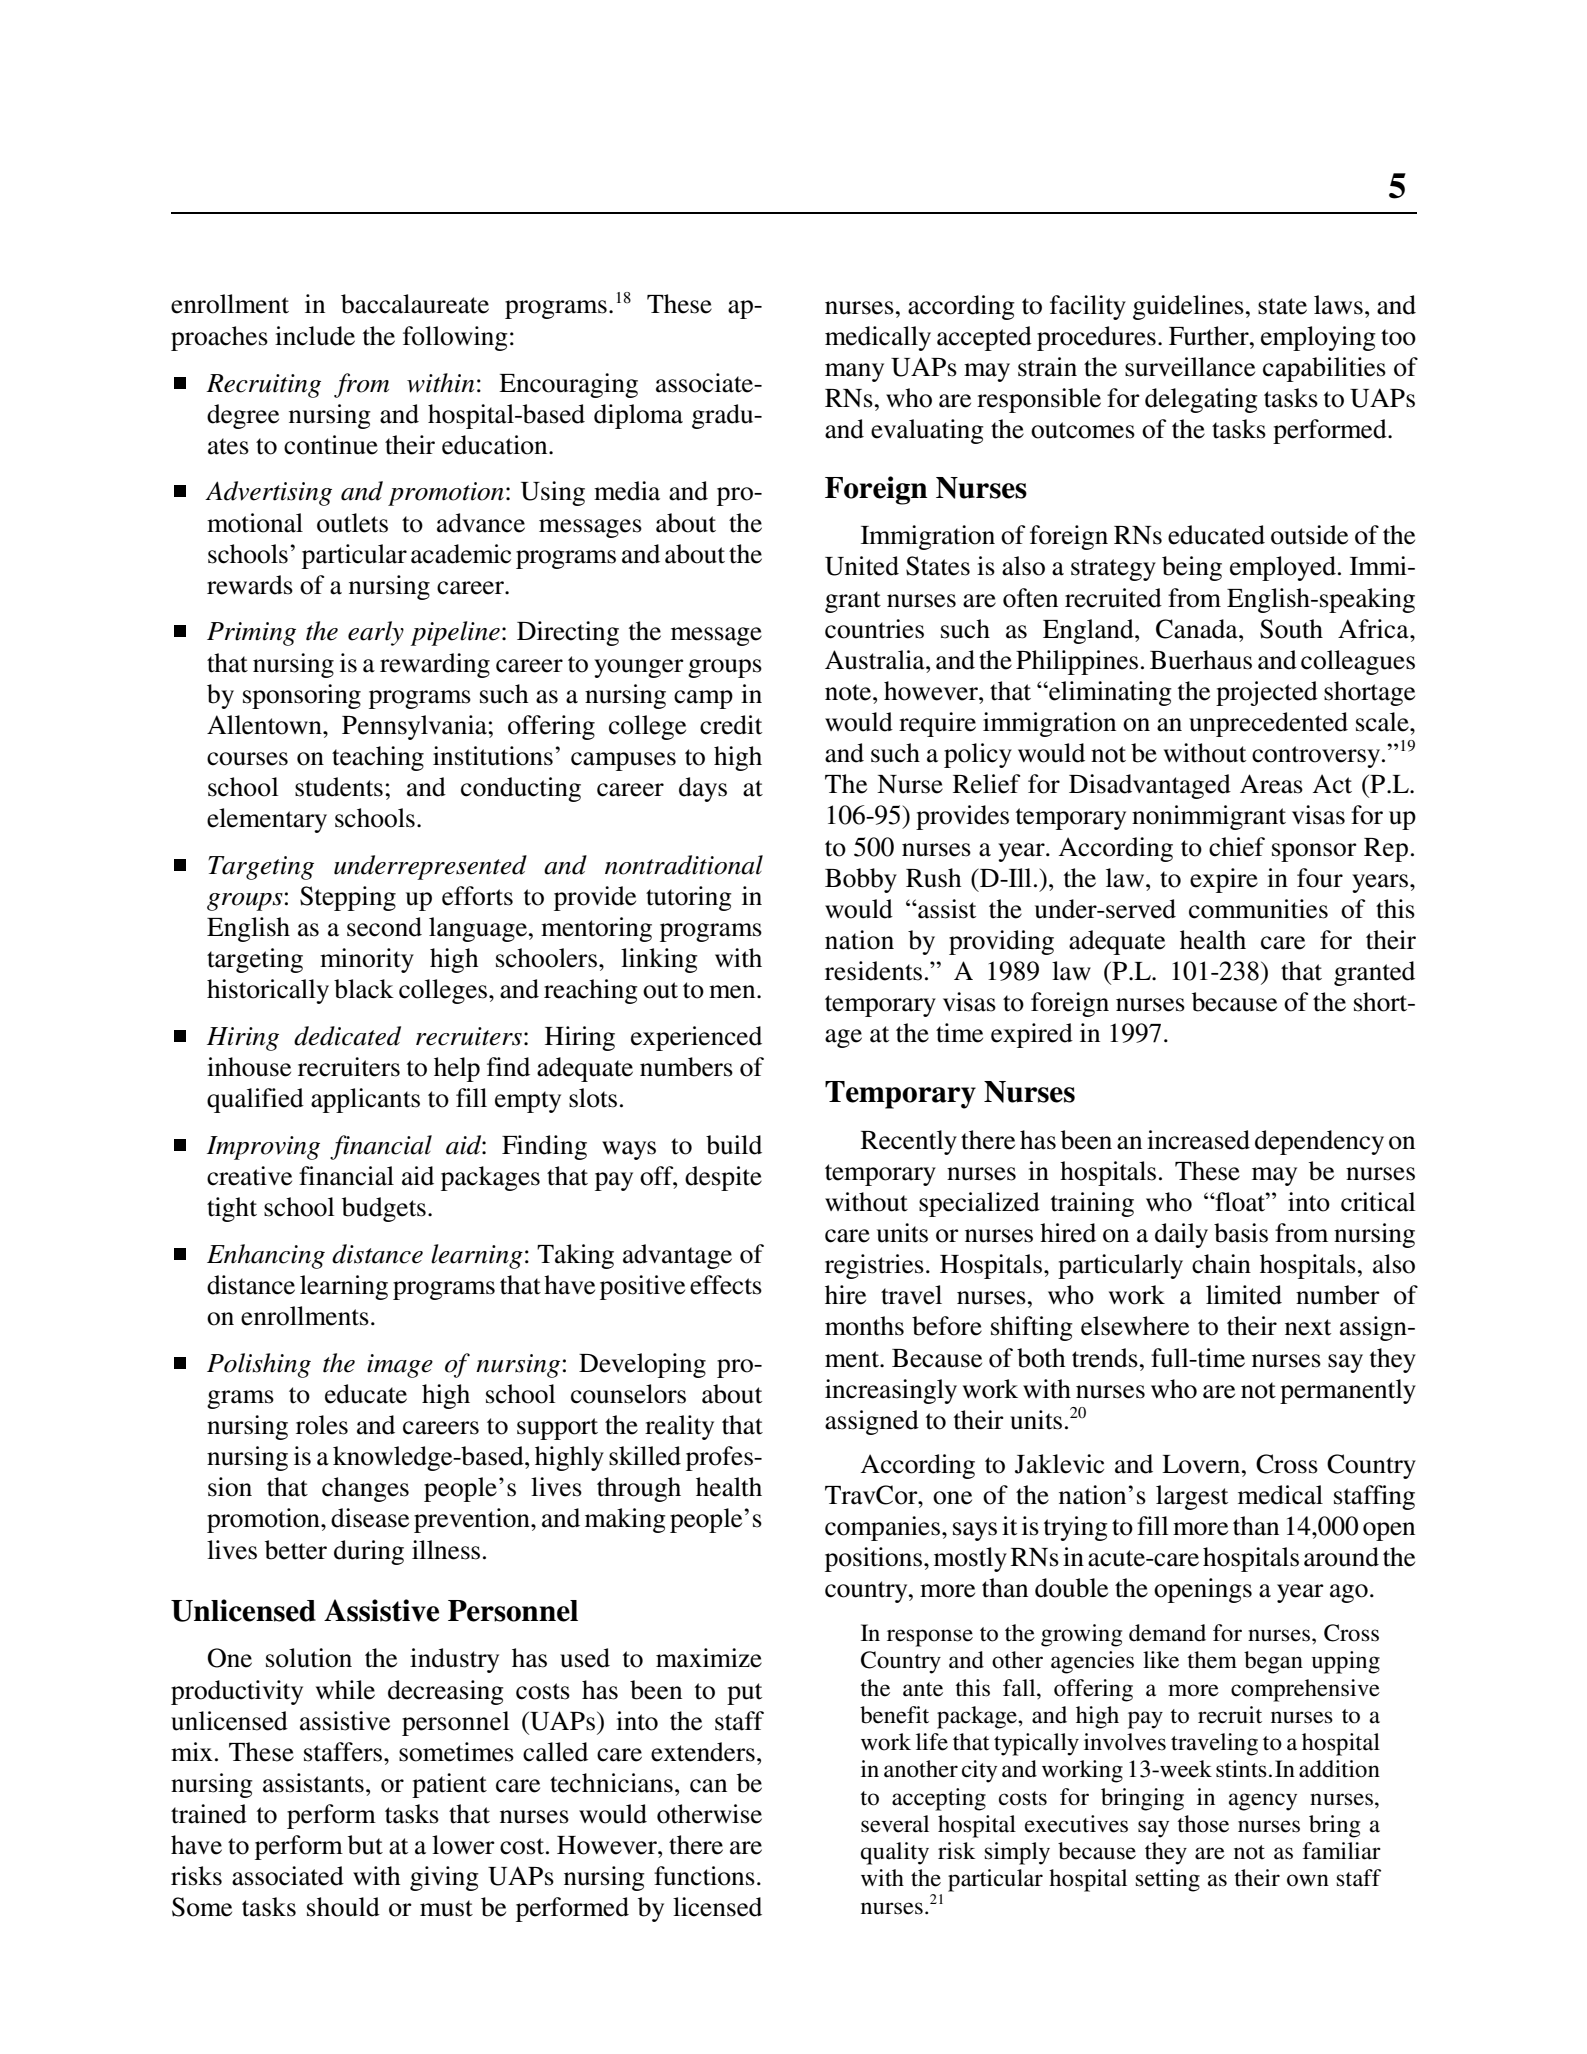 The height and width of the screenshot is (2054, 1587). Describe the element at coordinates (415, 304) in the screenshot. I see `baccalaureate` at that location.
